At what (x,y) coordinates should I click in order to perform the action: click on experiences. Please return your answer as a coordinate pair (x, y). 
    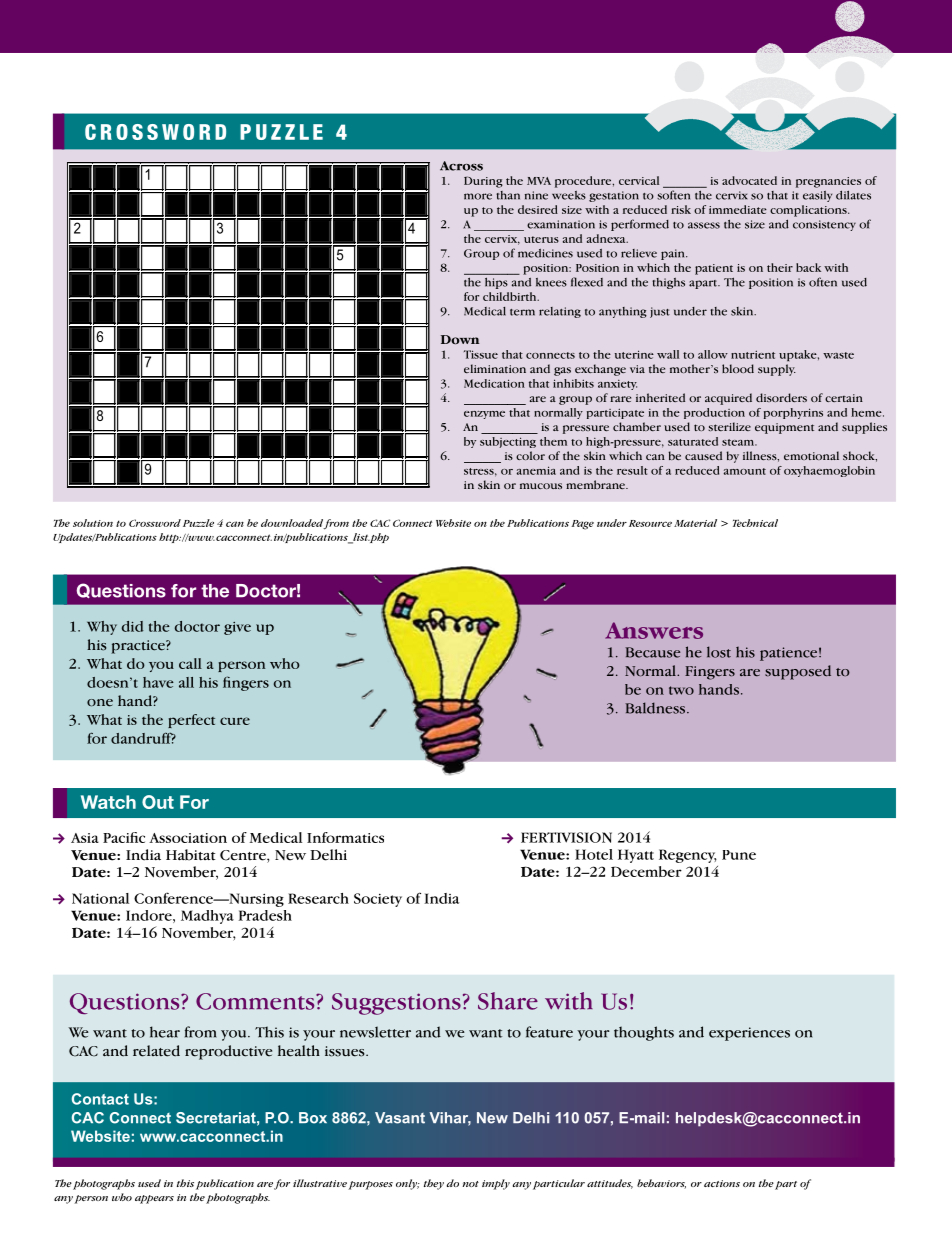
    Looking at the image, I should click on (749, 1034).
